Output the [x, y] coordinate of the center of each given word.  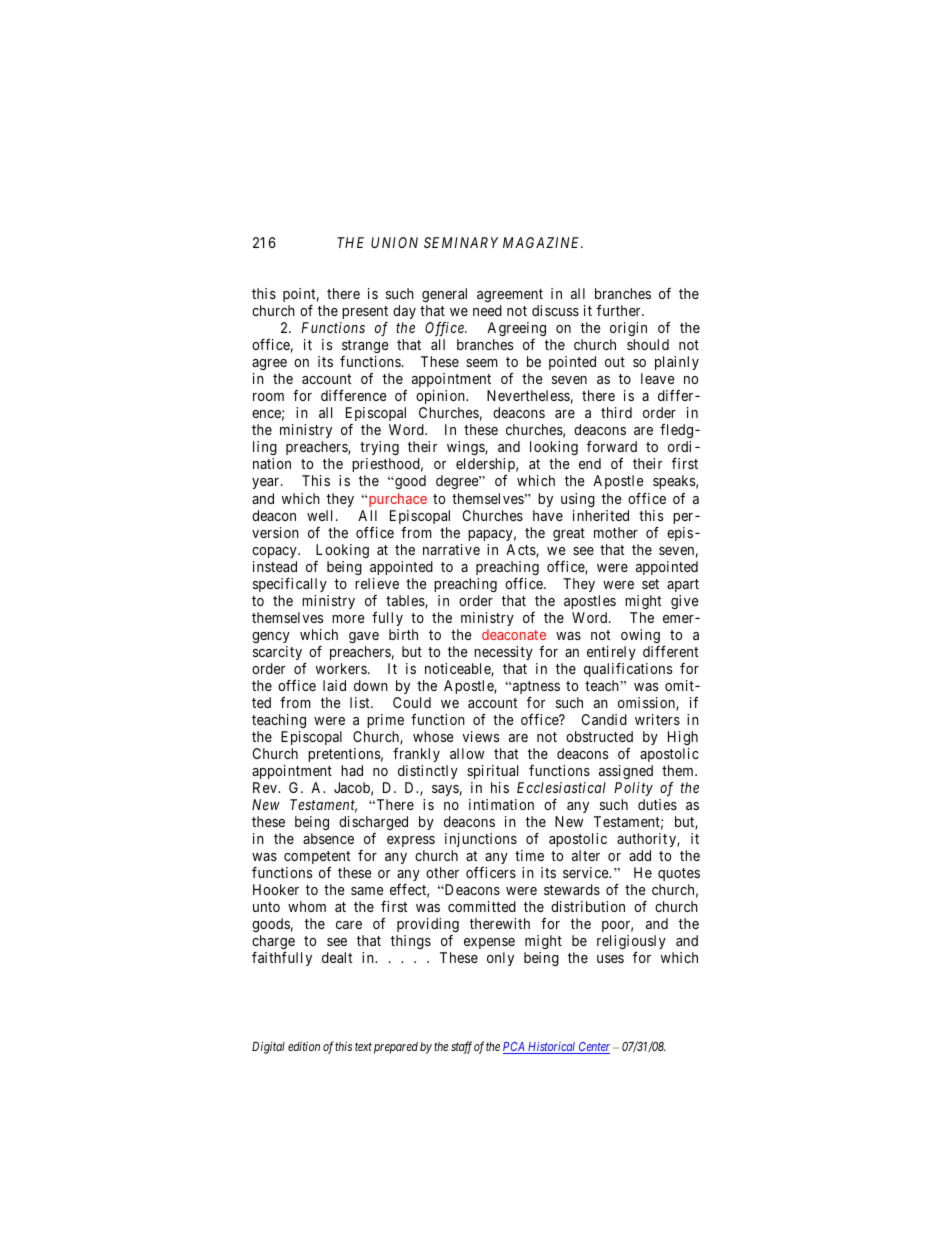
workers [341, 668]
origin [628, 331]
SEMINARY [461, 242]
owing [640, 636]
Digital [268, 1047]
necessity [503, 653]
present [364, 314]
